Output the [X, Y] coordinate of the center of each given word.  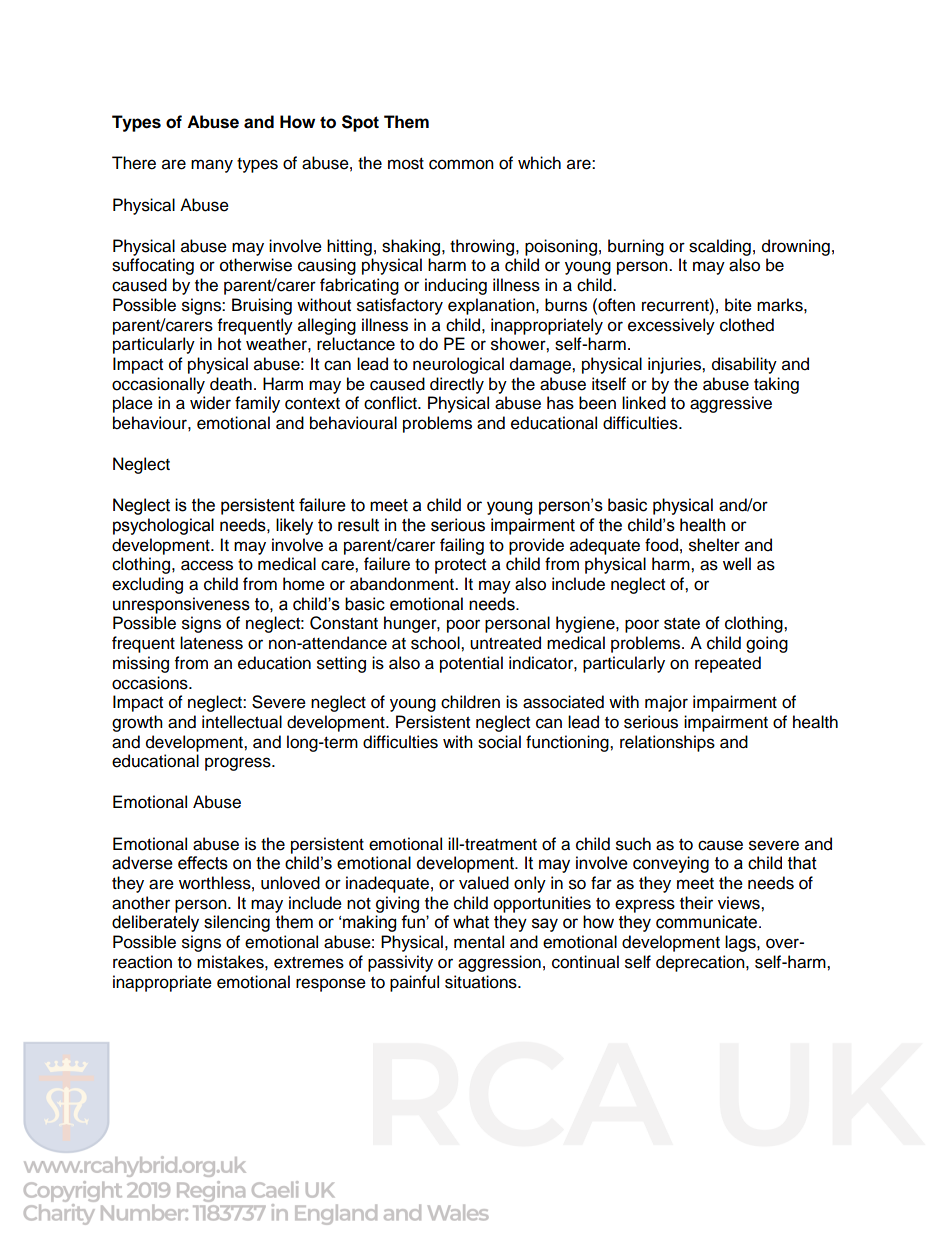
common [461, 164]
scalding [720, 247]
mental [479, 942]
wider [210, 403]
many [212, 166]
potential [471, 664]
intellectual [242, 722]
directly [457, 385]
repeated [728, 664]
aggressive [731, 404]
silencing [237, 923]
